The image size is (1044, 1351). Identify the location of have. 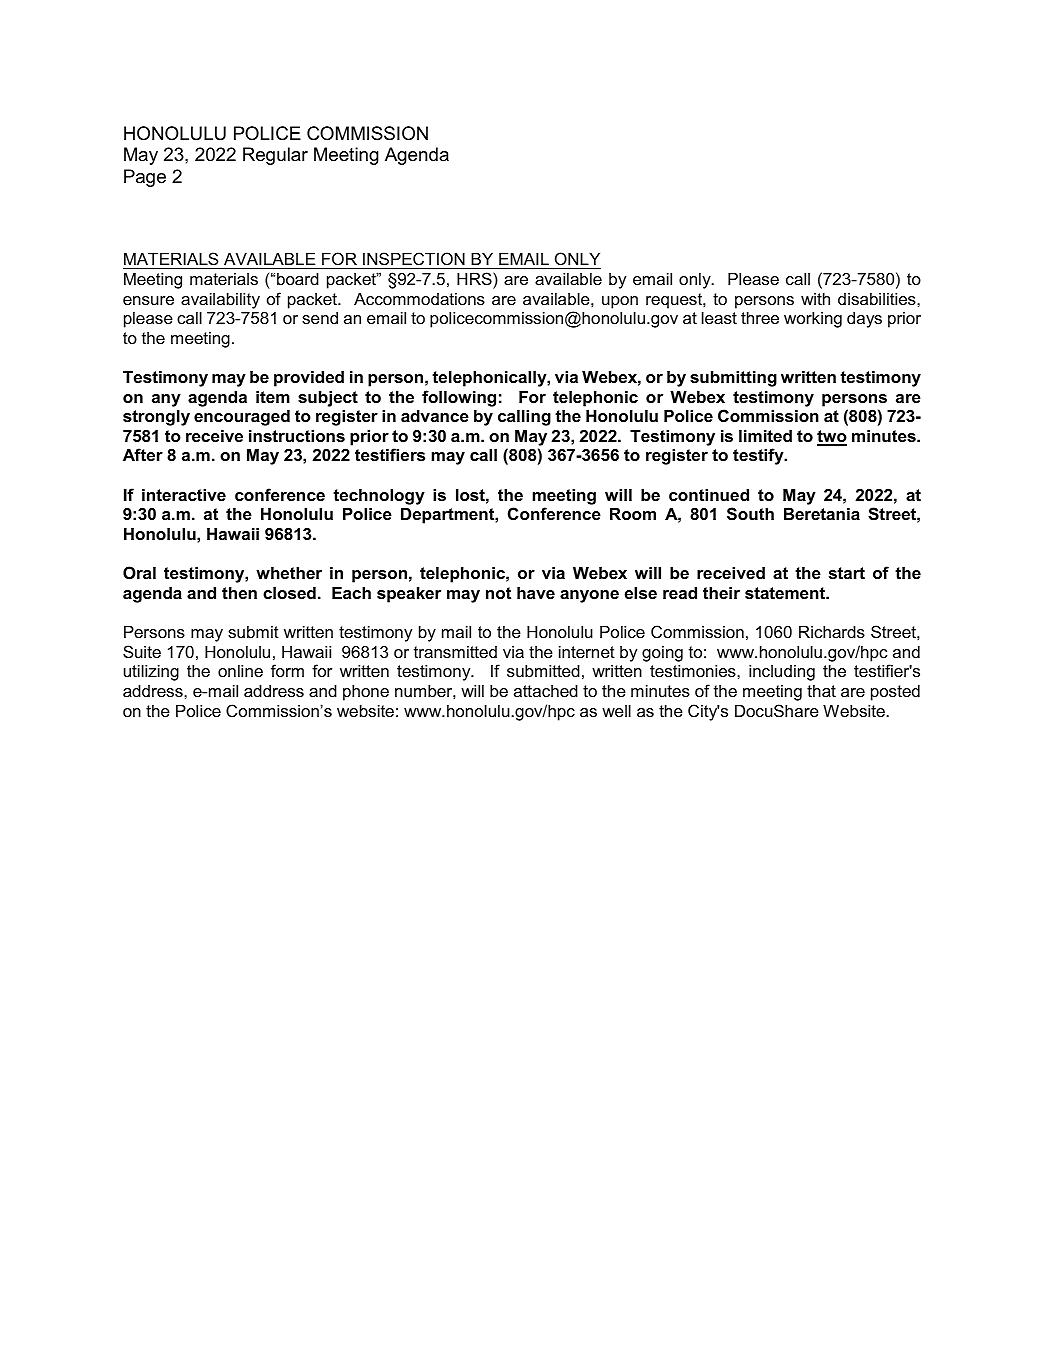
(536, 593).
